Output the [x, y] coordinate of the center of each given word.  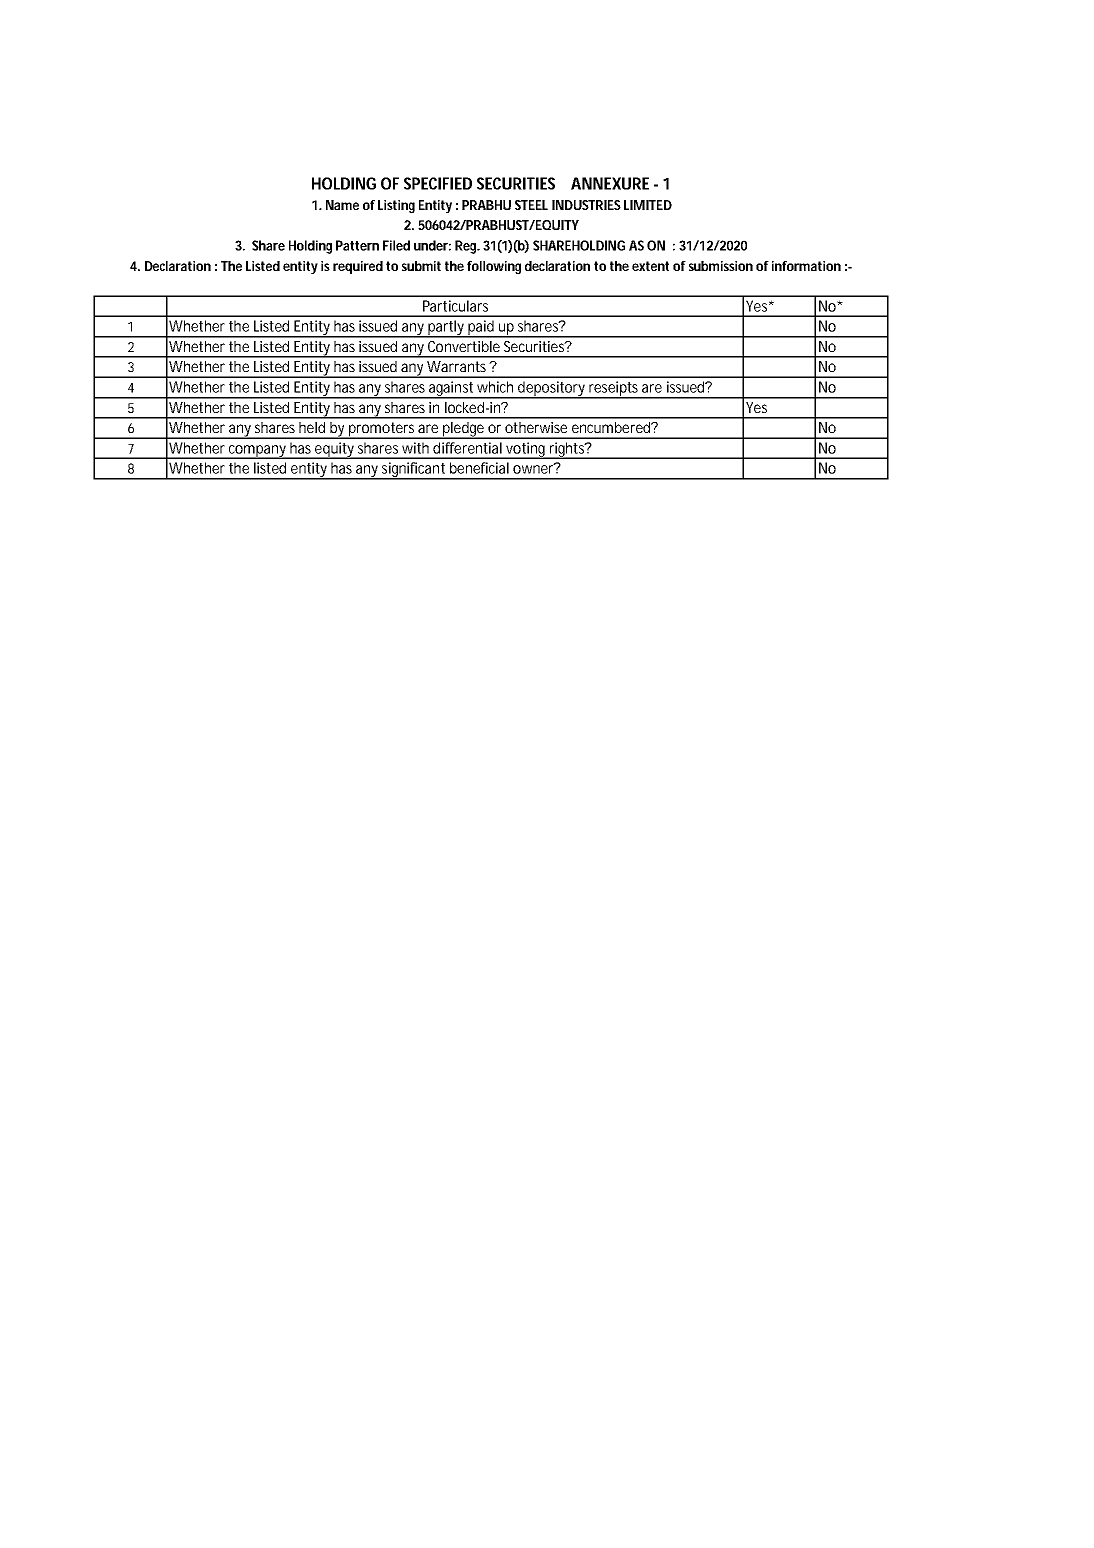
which [495, 387]
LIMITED [648, 205]
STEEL [531, 205]
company [258, 452]
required [358, 267]
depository [552, 390]
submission [721, 266]
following [494, 268]
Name [342, 205]
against [452, 390]
